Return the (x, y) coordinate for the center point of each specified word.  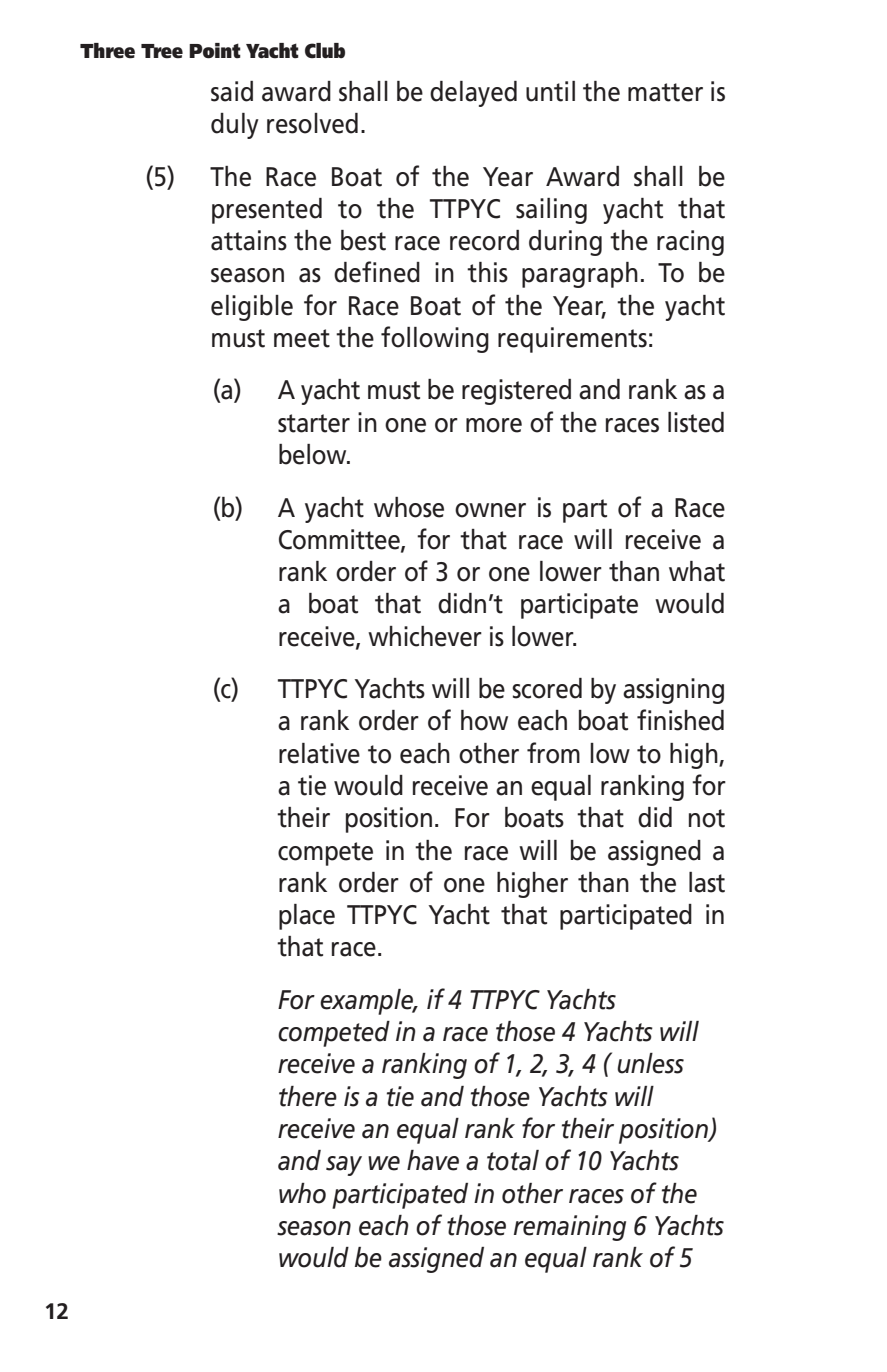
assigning (673, 691)
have (433, 1160)
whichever (425, 636)
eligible (252, 308)
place (307, 917)
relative (319, 753)
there (308, 1096)
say (344, 1166)
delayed (473, 94)
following (435, 339)
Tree (162, 51)
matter (665, 92)
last (707, 882)
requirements (572, 340)
